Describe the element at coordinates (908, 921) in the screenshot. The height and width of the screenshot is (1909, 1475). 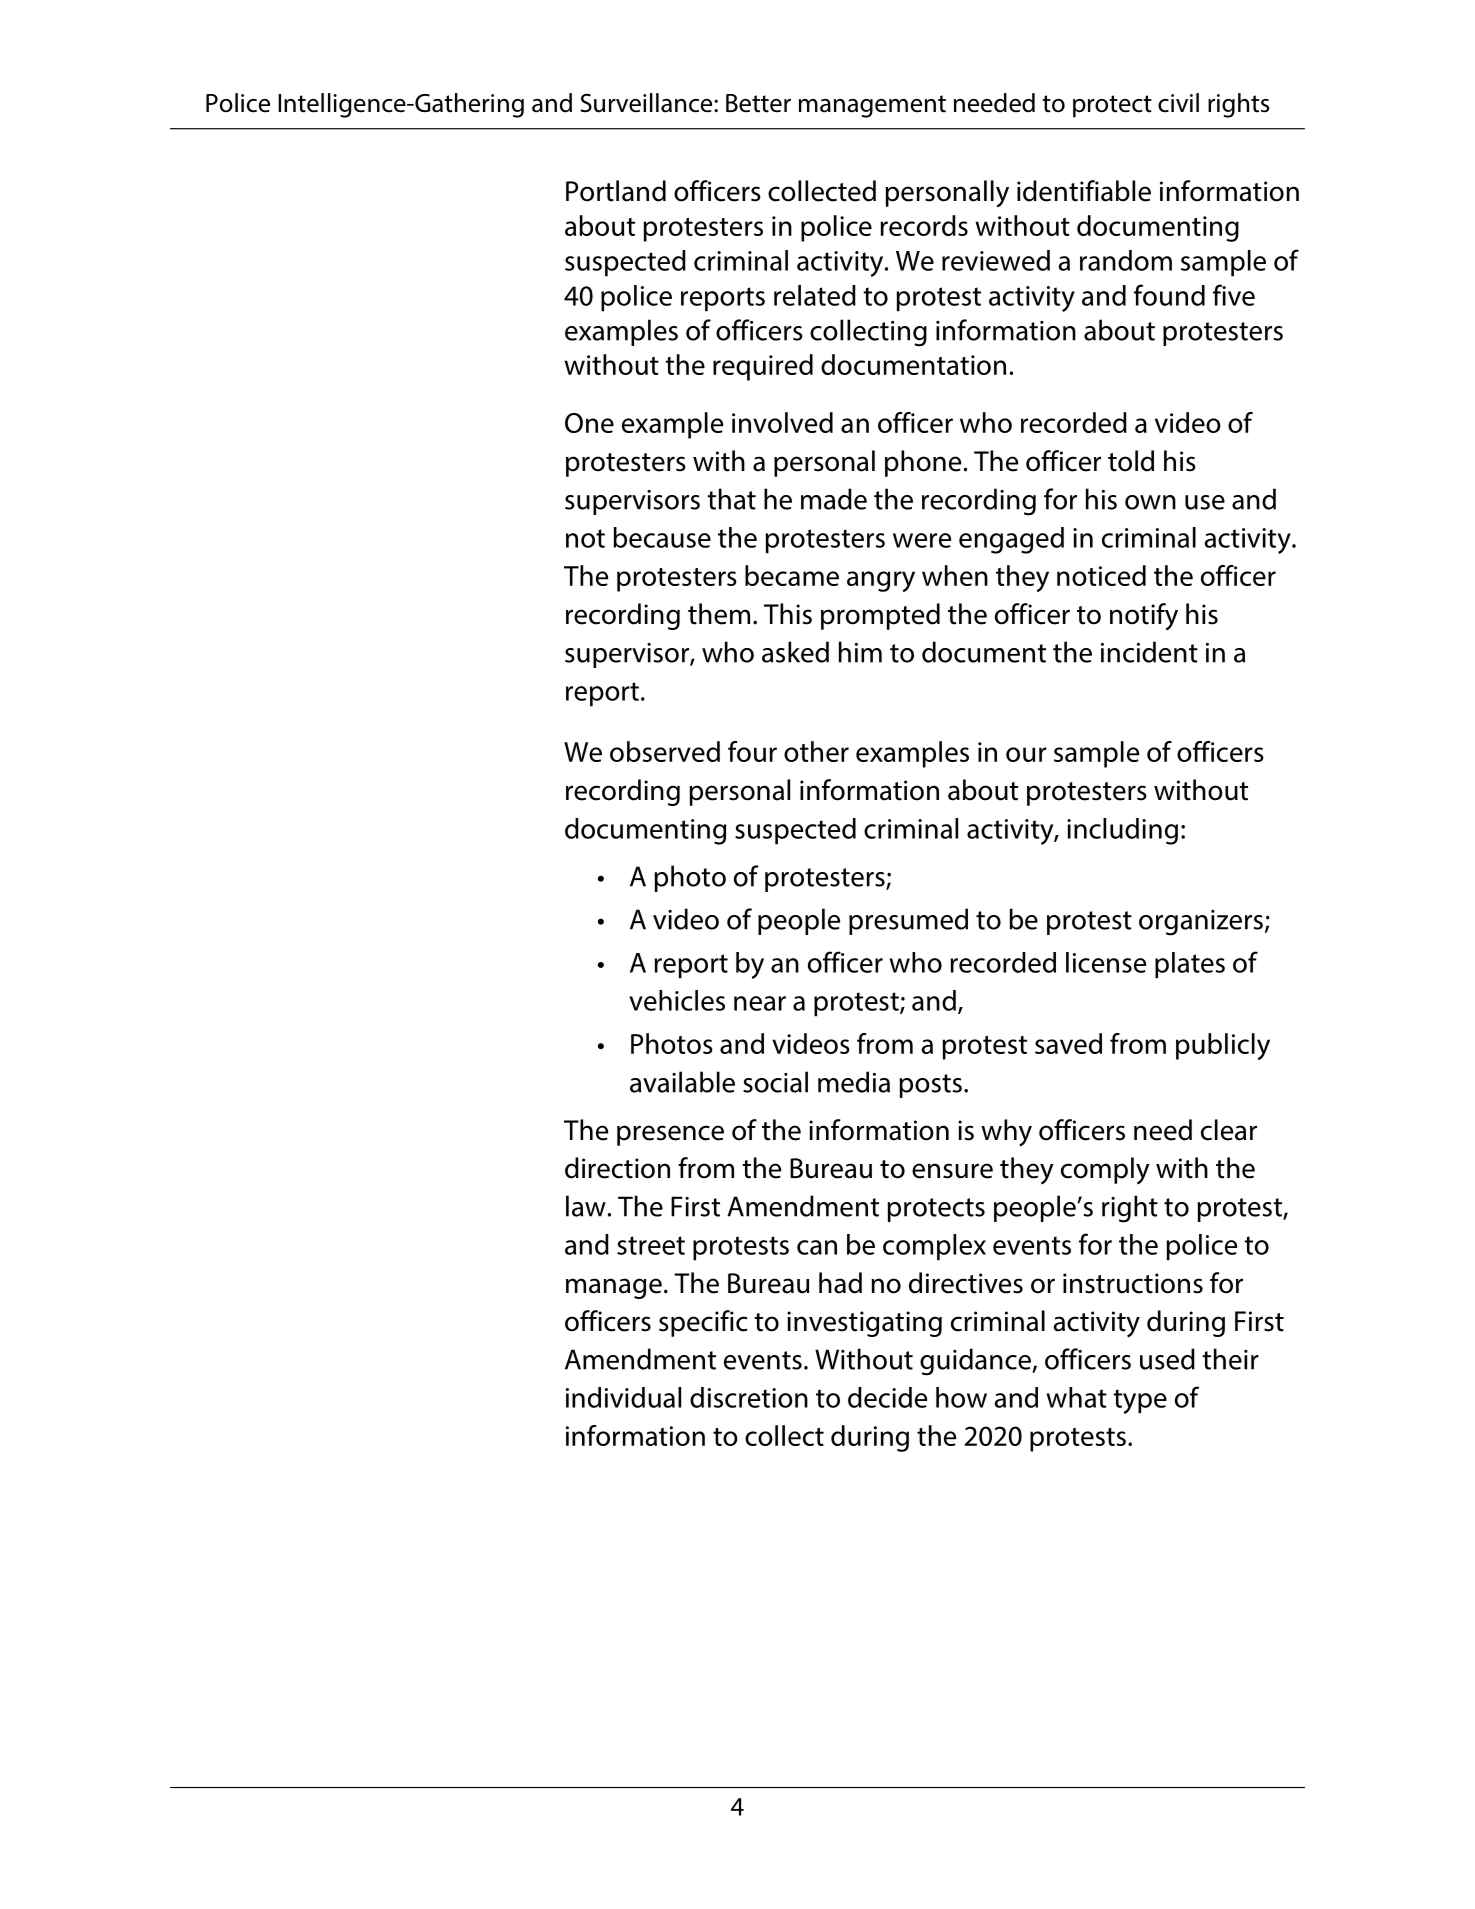
I see `presumed` at that location.
